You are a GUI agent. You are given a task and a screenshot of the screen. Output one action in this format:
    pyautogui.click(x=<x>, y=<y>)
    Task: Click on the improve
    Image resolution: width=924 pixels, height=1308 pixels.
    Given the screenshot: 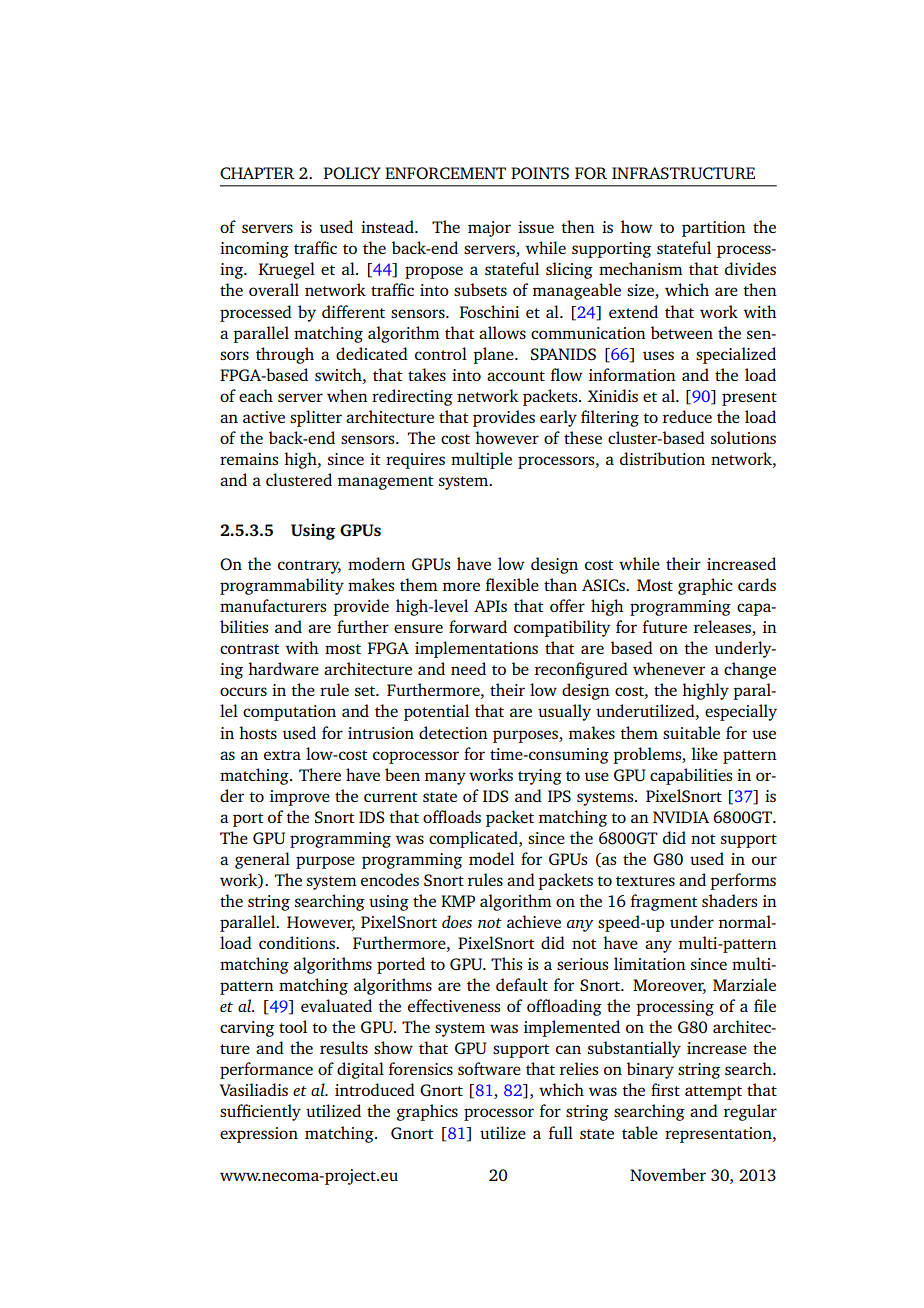 What is the action you would take?
    pyautogui.click(x=300, y=798)
